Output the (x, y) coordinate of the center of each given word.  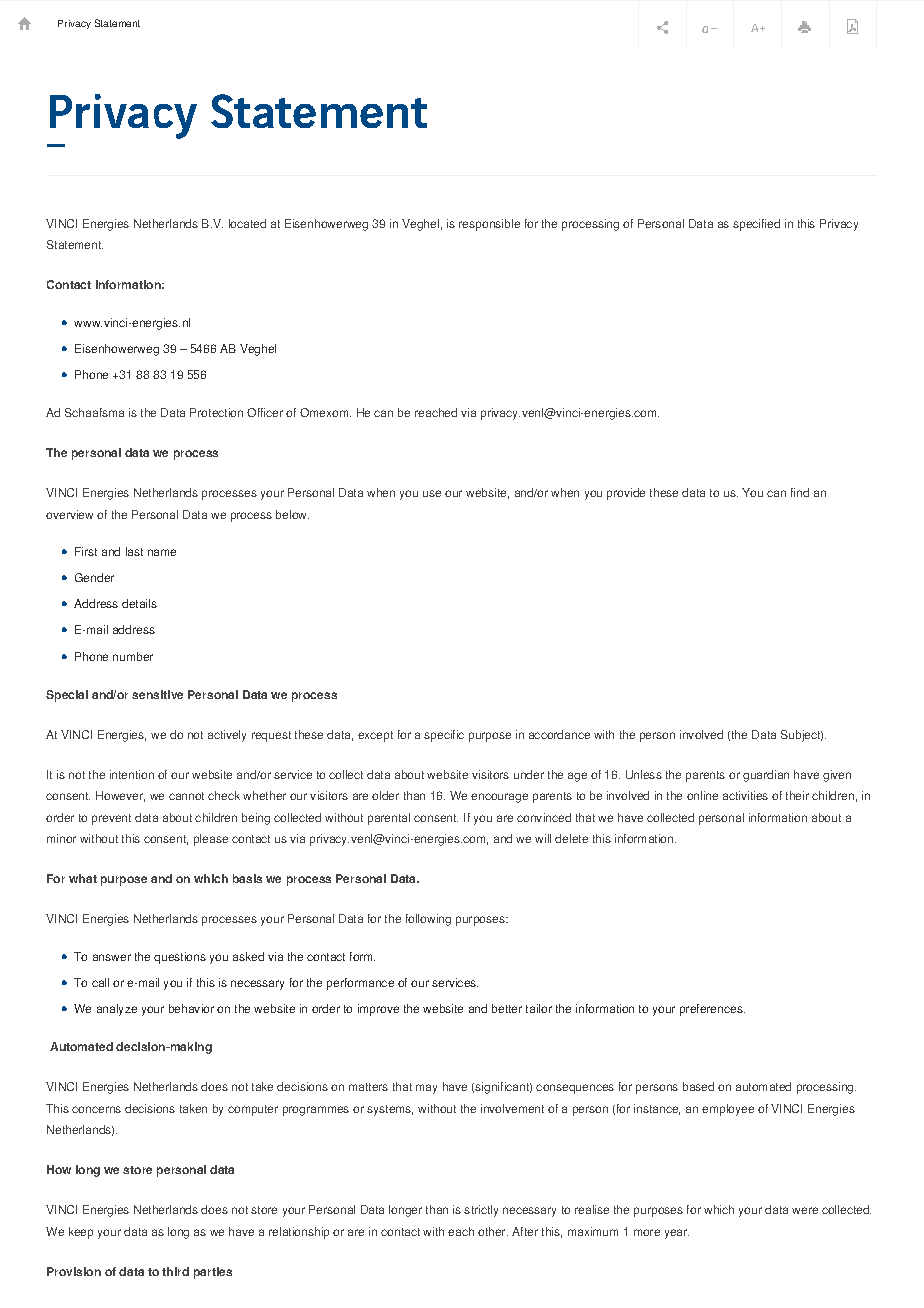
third (175, 1271)
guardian (766, 776)
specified (756, 225)
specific (444, 736)
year (677, 1234)
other (493, 1231)
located (247, 223)
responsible (489, 225)
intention (132, 774)
